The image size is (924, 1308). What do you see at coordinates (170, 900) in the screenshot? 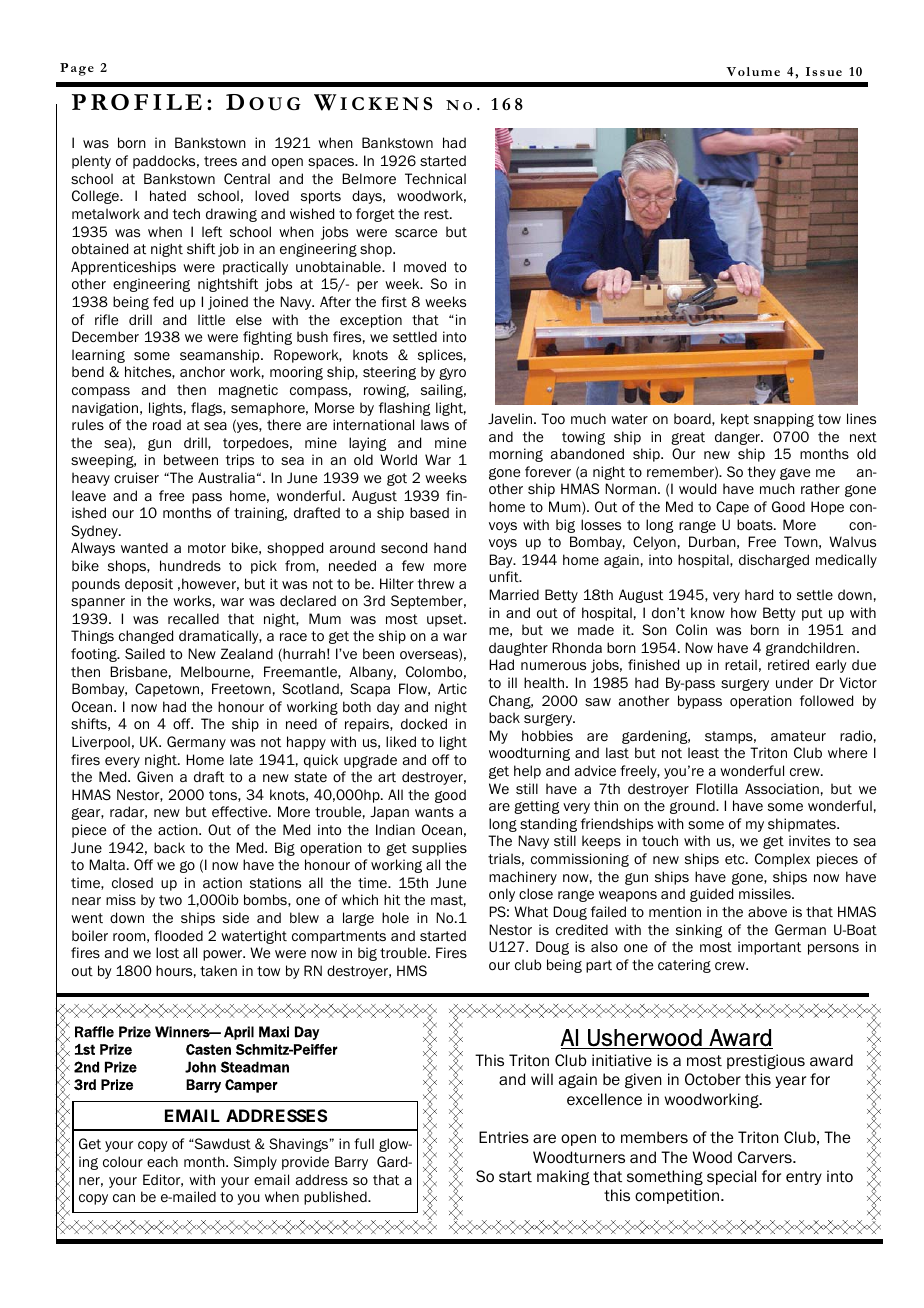
I see `two` at bounding box center [170, 900].
